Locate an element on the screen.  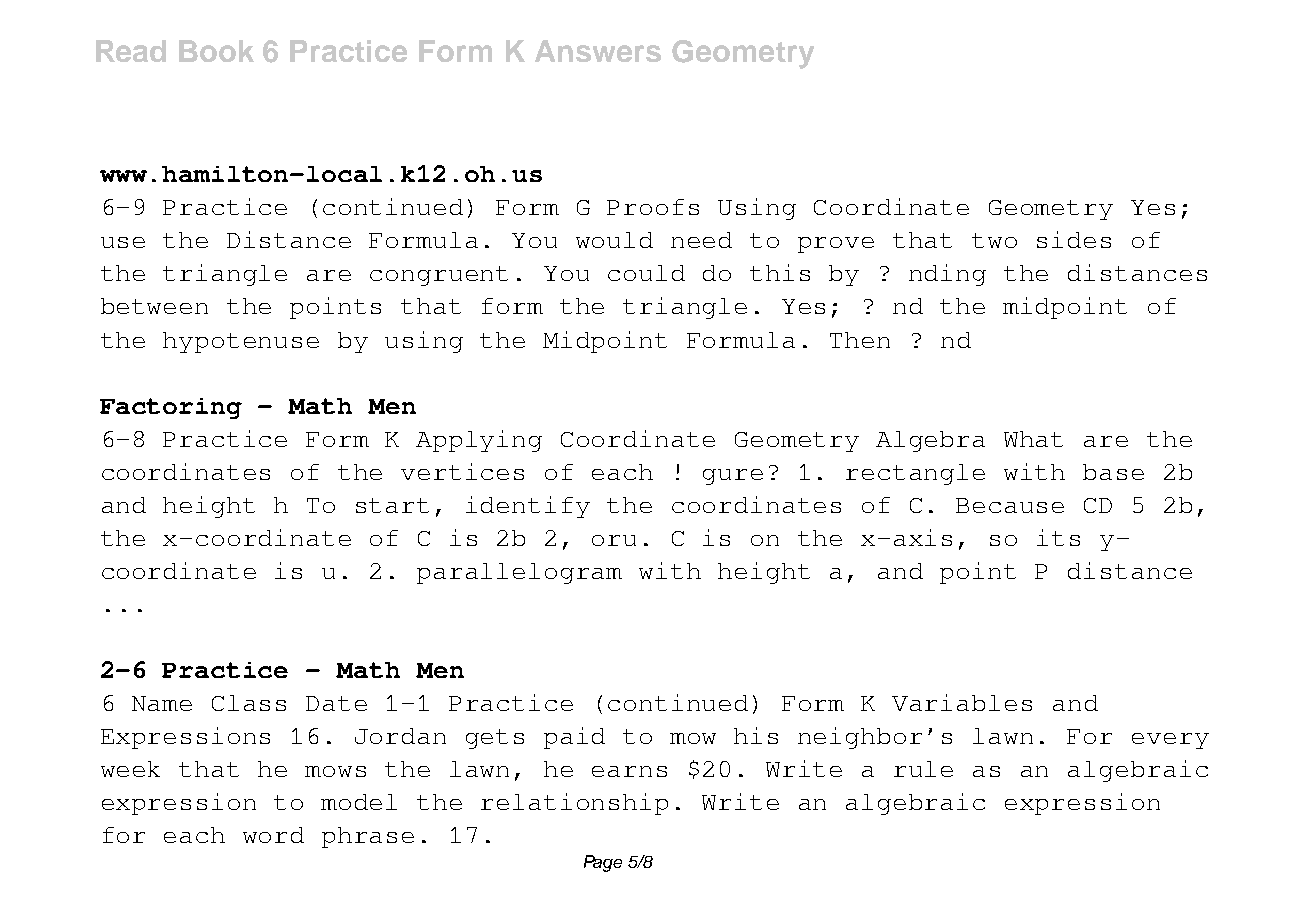
Factoring is located at coordinates (171, 408).
